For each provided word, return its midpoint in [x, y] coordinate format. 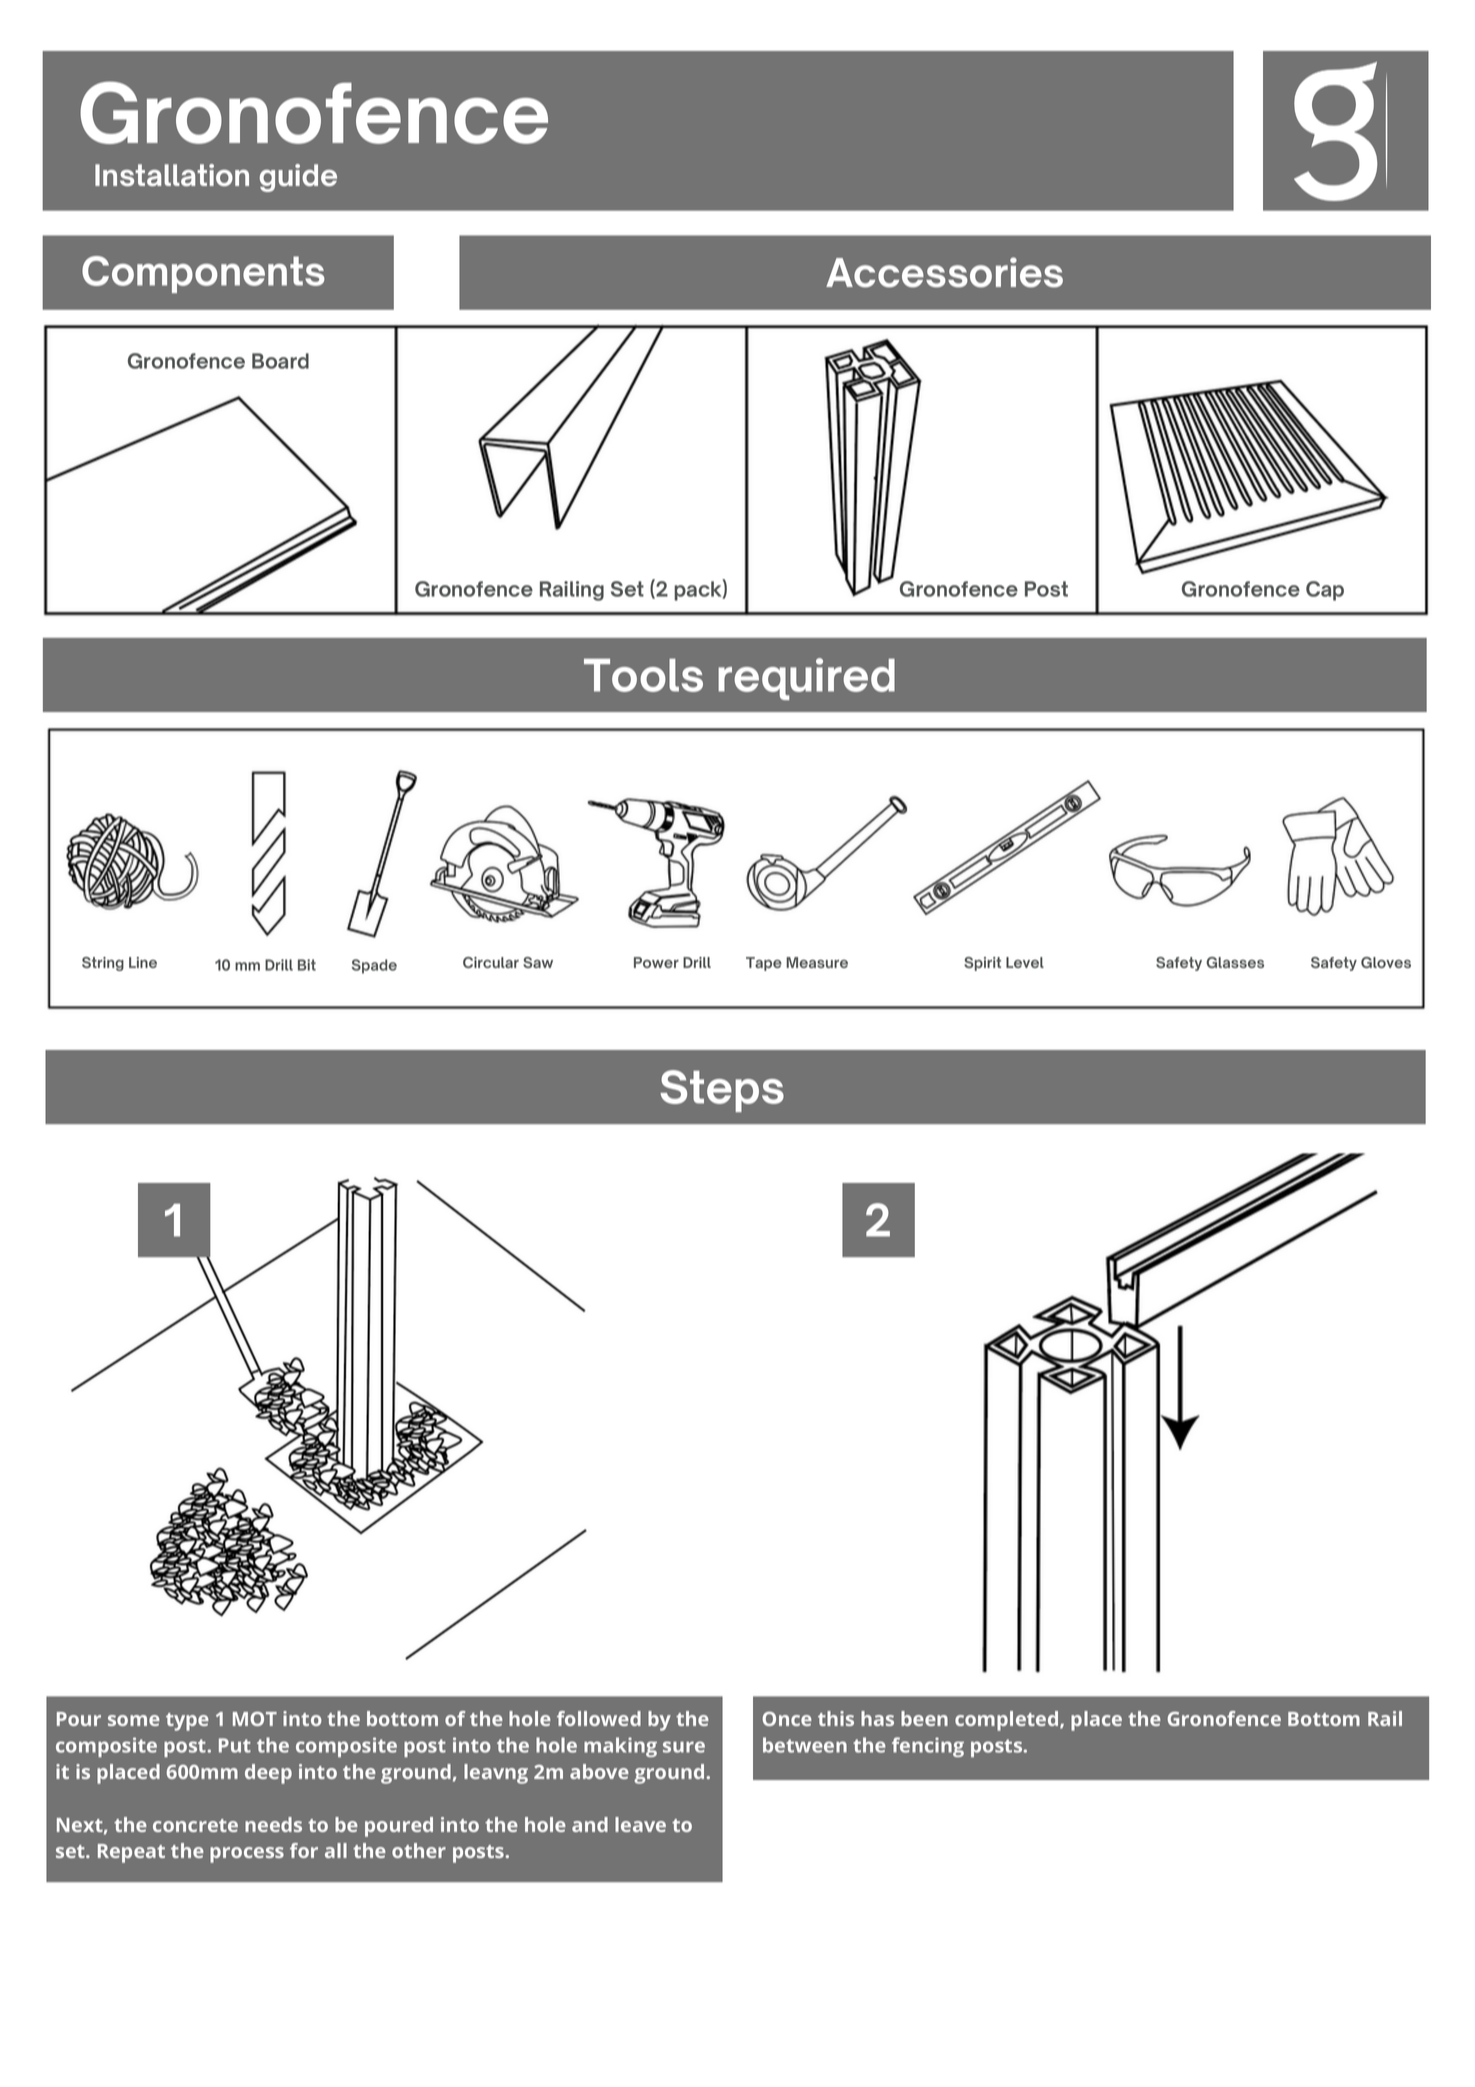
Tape [764, 964]
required [806, 679]
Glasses [1235, 962]
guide [298, 178]
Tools [643, 675]
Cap [1325, 591]
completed [1006, 1721]
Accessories [944, 272]
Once [787, 1718]
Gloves [1386, 962]
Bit [307, 965]
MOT [255, 1718]
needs [273, 1824]
